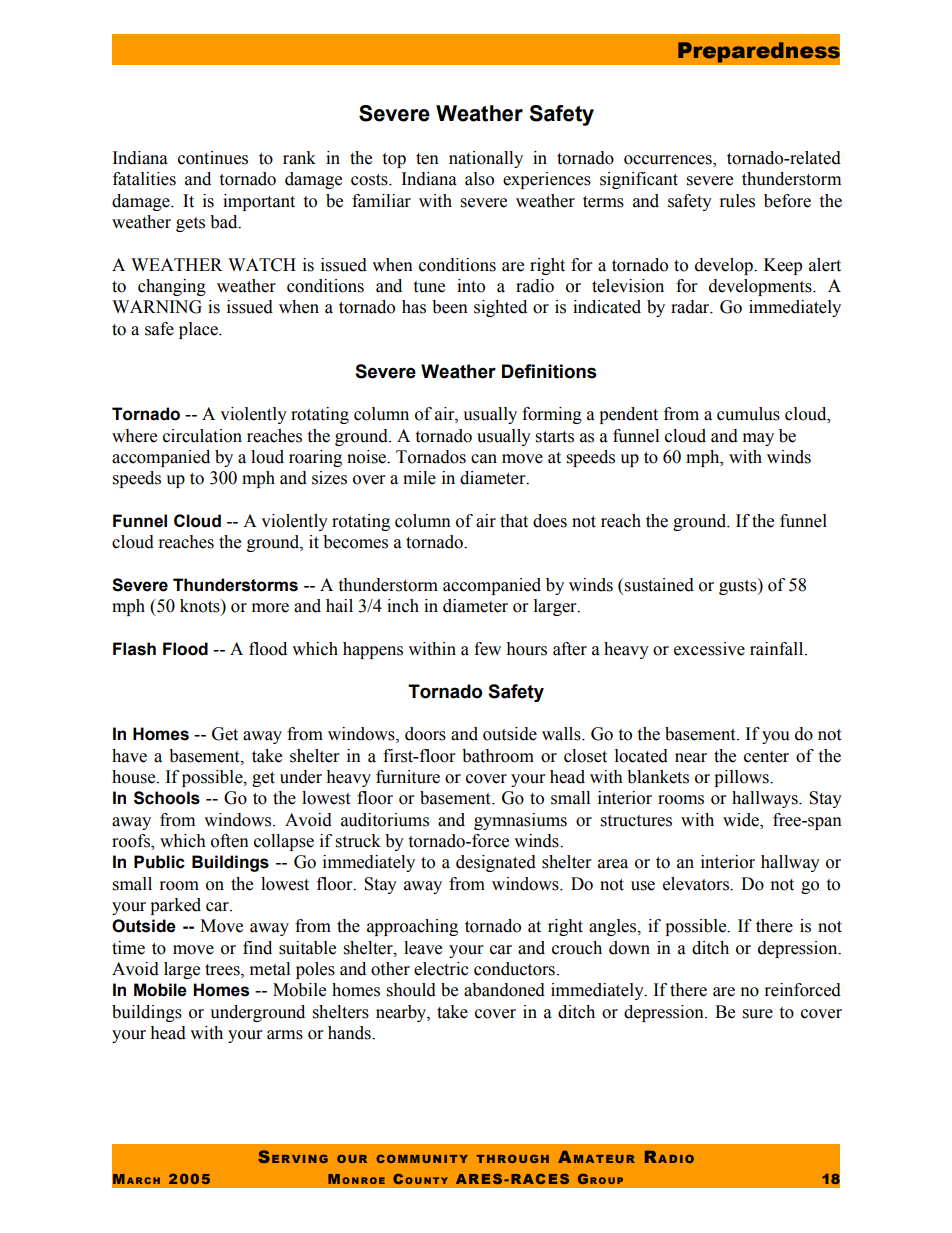  Describe the element at coordinates (758, 1014) in the screenshot. I see `sure` at that location.
